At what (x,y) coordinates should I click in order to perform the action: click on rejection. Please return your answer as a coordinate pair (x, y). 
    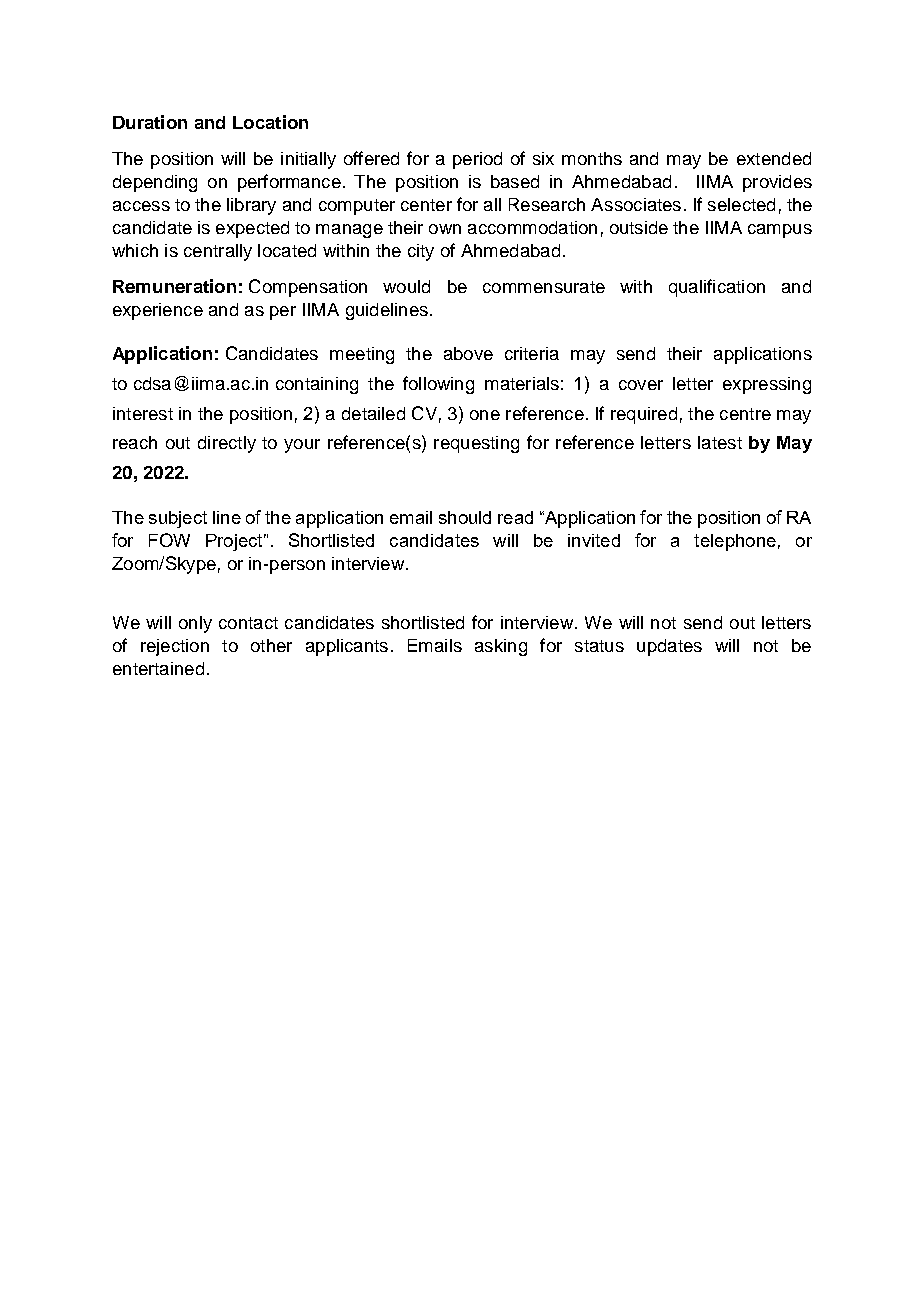
    Looking at the image, I should click on (175, 647).
